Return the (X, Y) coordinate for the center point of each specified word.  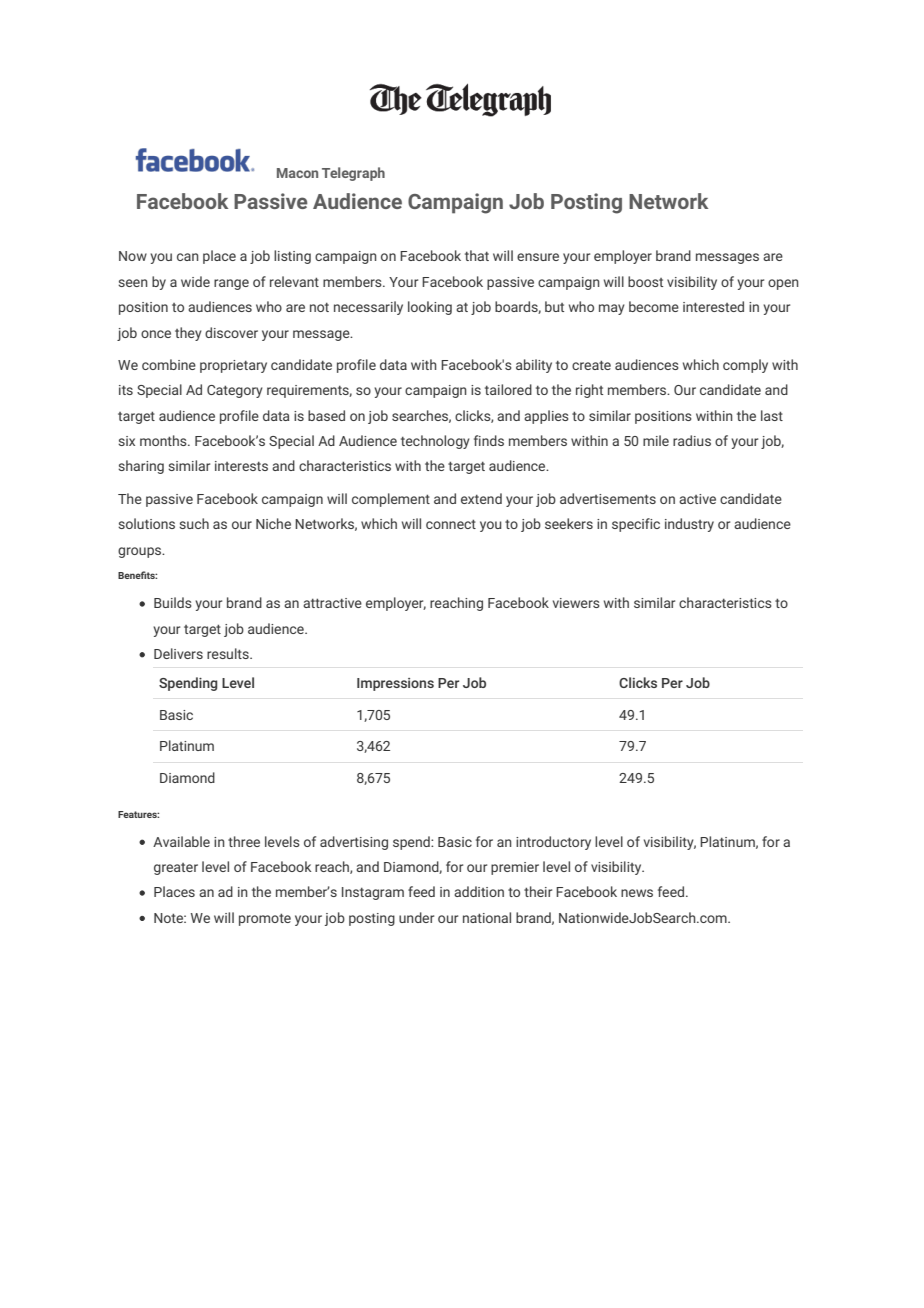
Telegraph (353, 174)
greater (176, 869)
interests (241, 466)
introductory (553, 843)
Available (181, 841)
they (188, 334)
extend (481, 498)
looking (430, 308)
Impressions (395, 684)
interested (713, 306)
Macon (297, 173)
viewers (576, 603)
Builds (173, 602)
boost (645, 281)
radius (692, 440)
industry (689, 525)
